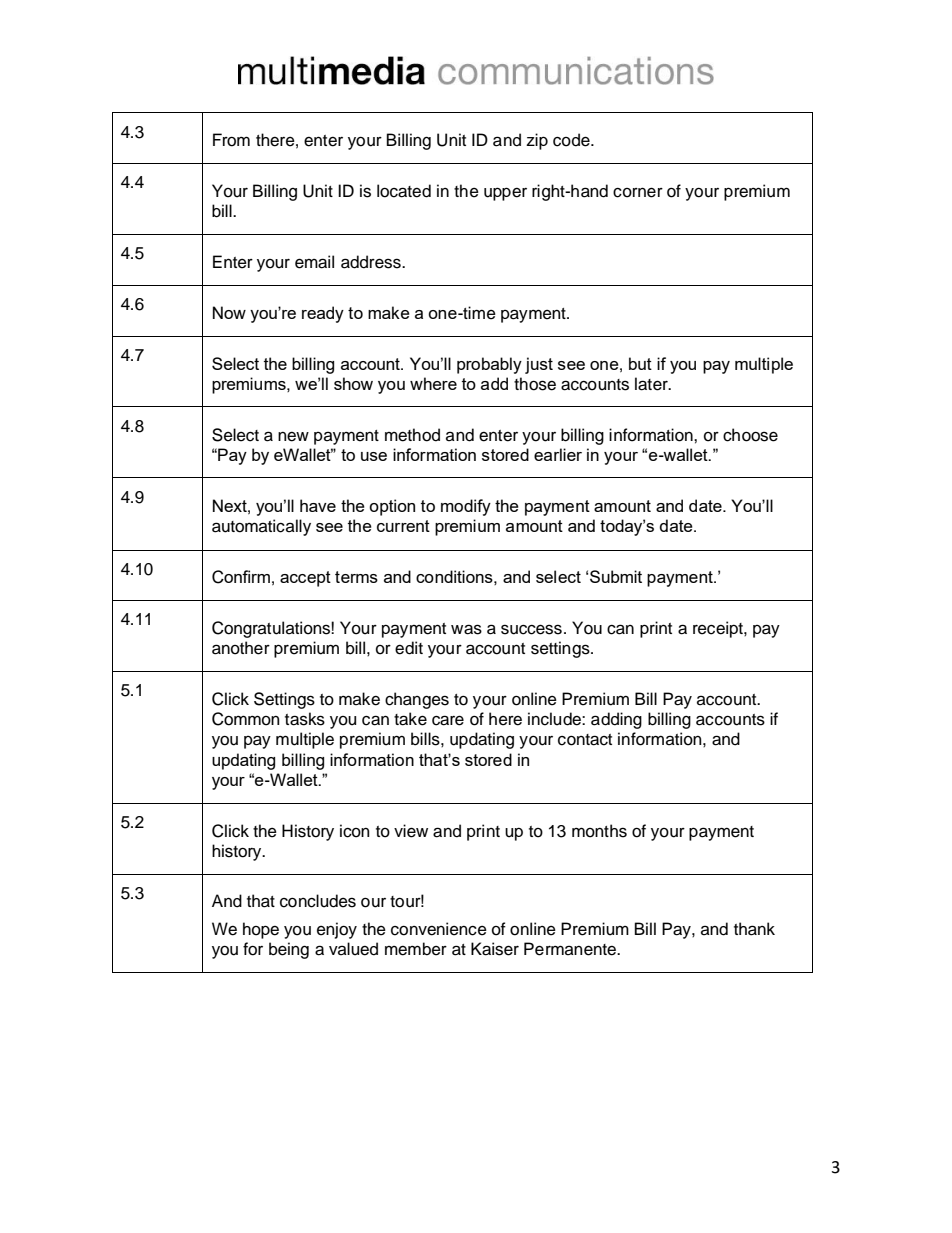 This document has width=952, height=1233. What do you see at coordinates (231, 140) in the document?
I see `From` at bounding box center [231, 140].
